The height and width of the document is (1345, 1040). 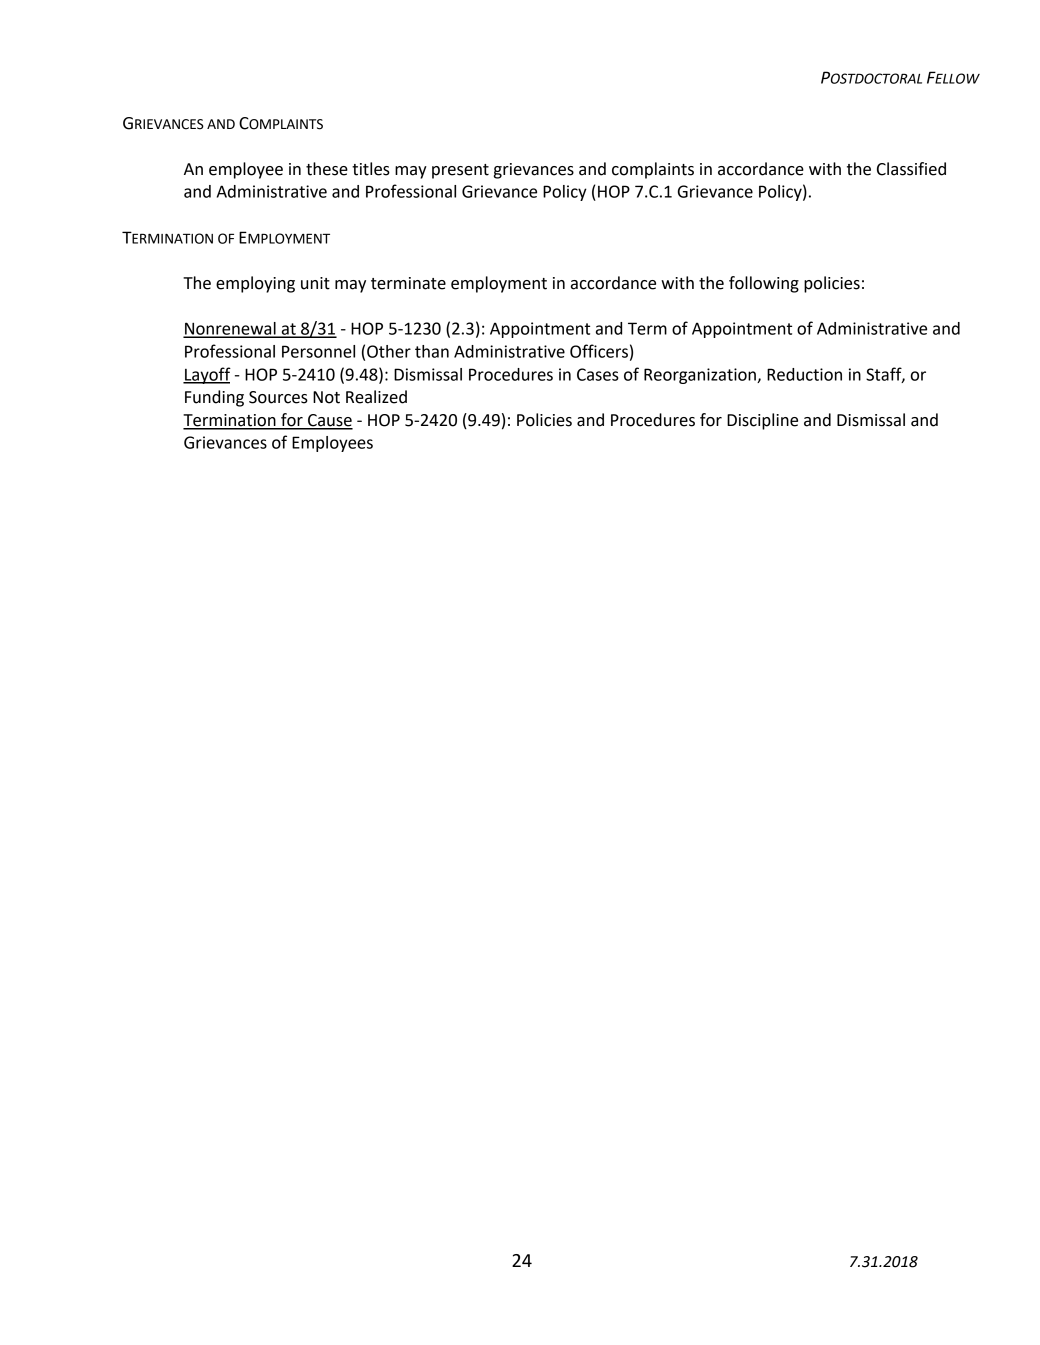 I want to click on these, so click(x=327, y=169).
